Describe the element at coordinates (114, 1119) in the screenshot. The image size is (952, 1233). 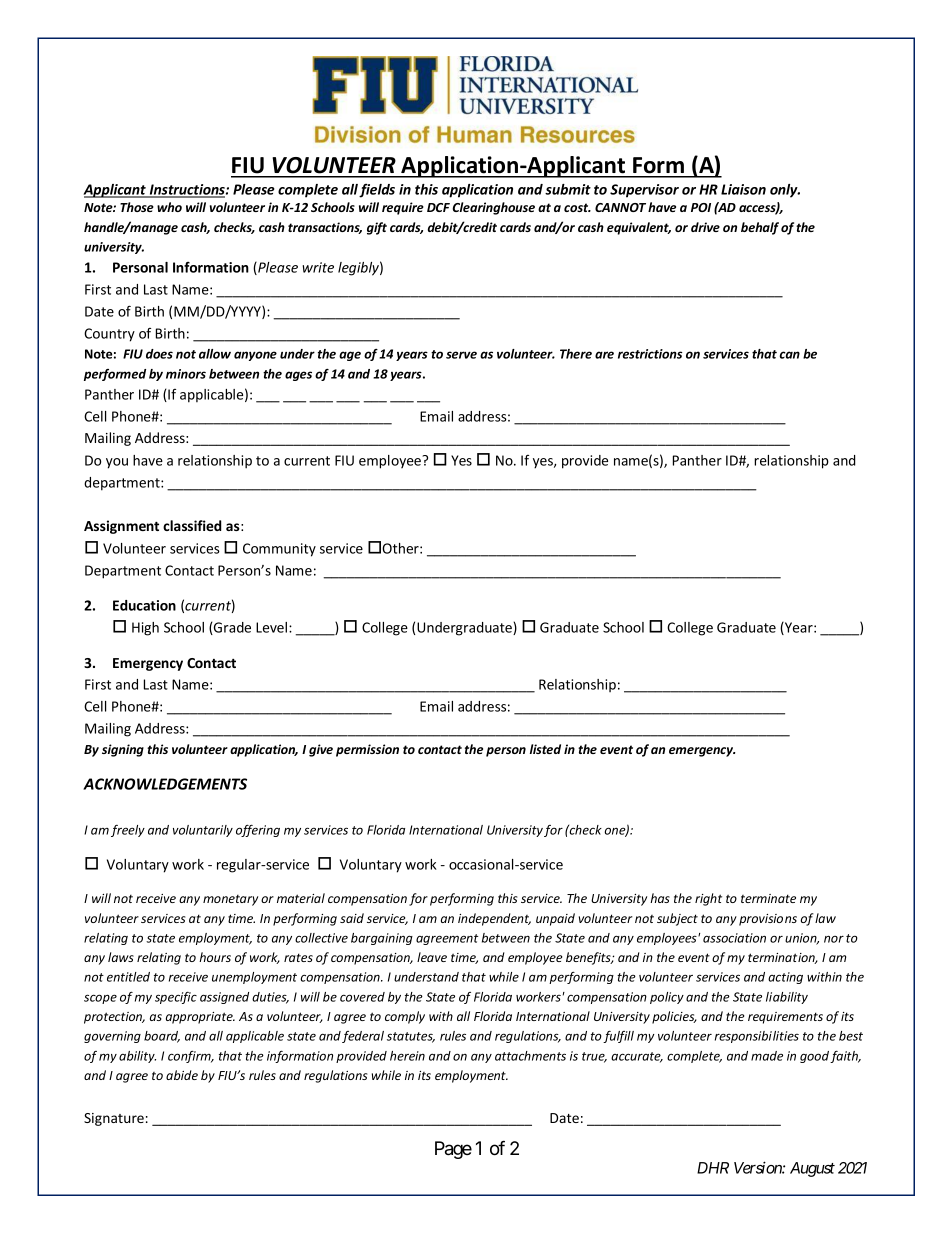
I see `Signature` at that location.
